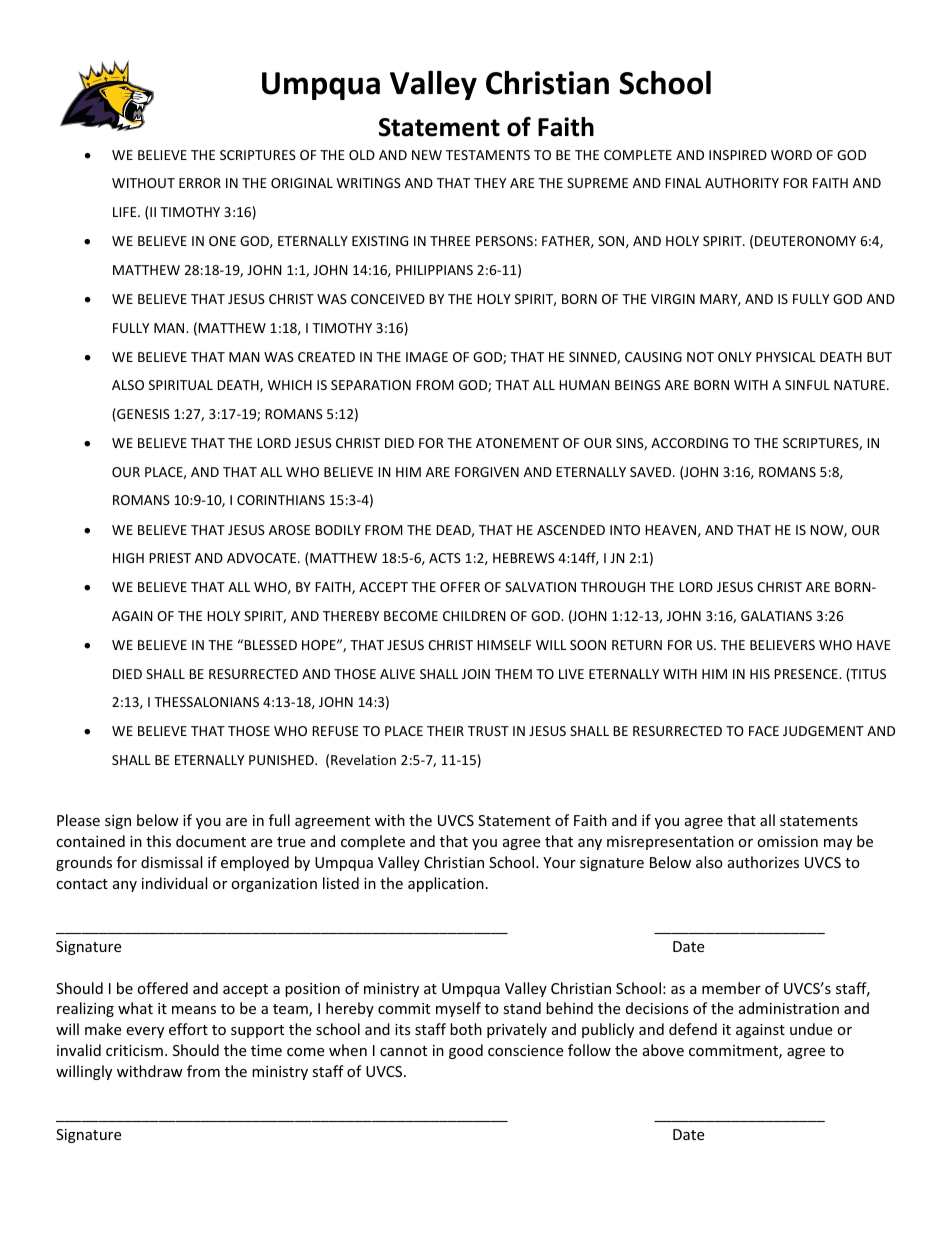  I want to click on FORGIVEN, so click(487, 472).
